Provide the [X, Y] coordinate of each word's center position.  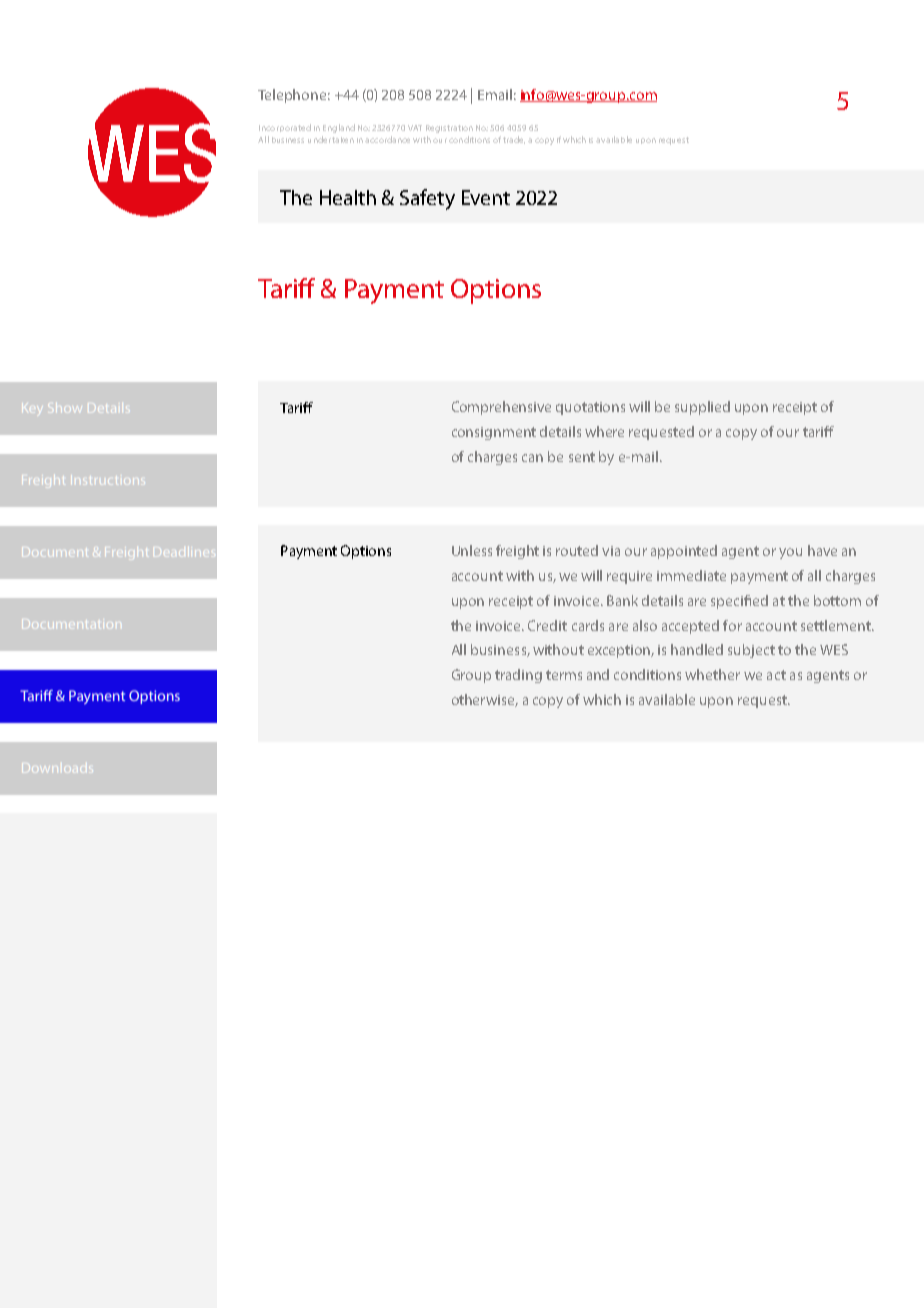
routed [577, 550]
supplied [702, 408]
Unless [472, 550]
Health [348, 197]
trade [514, 140]
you [790, 553]
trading [518, 676]
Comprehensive [501, 408]
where [604, 431]
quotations [590, 408]
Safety [427, 199]
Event [486, 197]
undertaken [331, 139]
